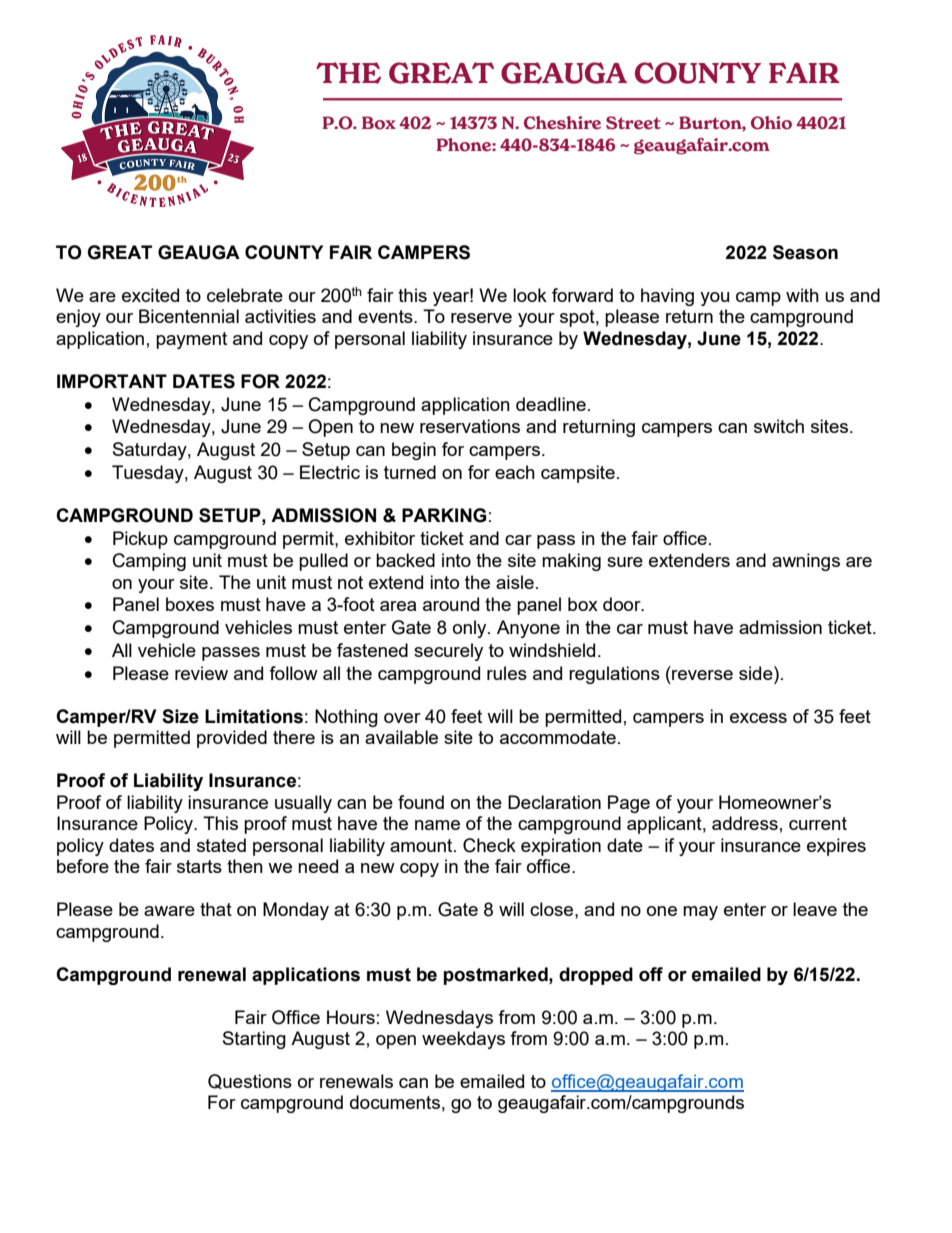 This screenshot has width=952, height=1233. What do you see at coordinates (745, 823) in the screenshot?
I see `address` at bounding box center [745, 823].
